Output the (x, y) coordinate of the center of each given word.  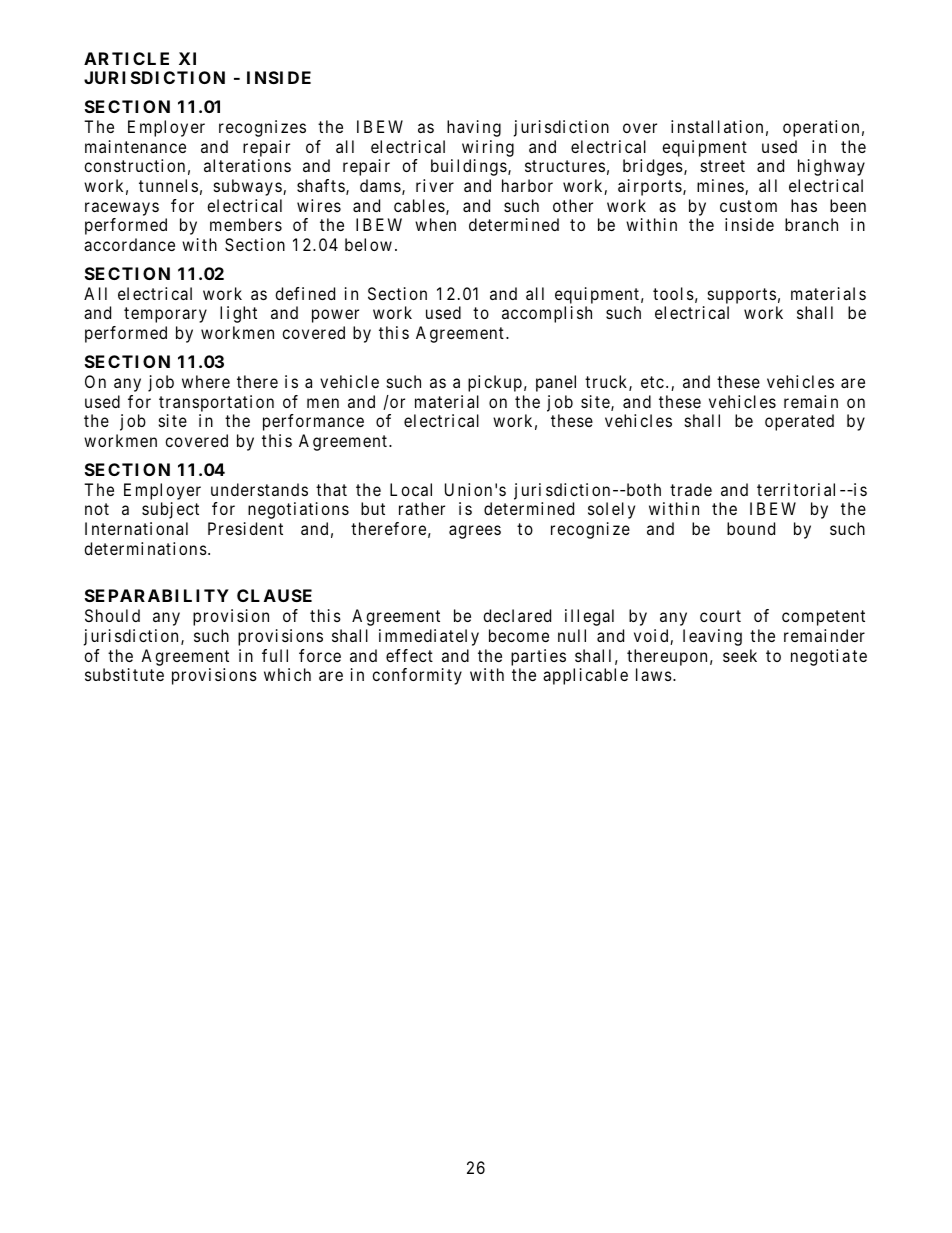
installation (717, 126)
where (206, 381)
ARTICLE (126, 58)
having (474, 128)
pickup (495, 383)
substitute (124, 674)
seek (740, 655)
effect (409, 655)
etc (652, 382)
